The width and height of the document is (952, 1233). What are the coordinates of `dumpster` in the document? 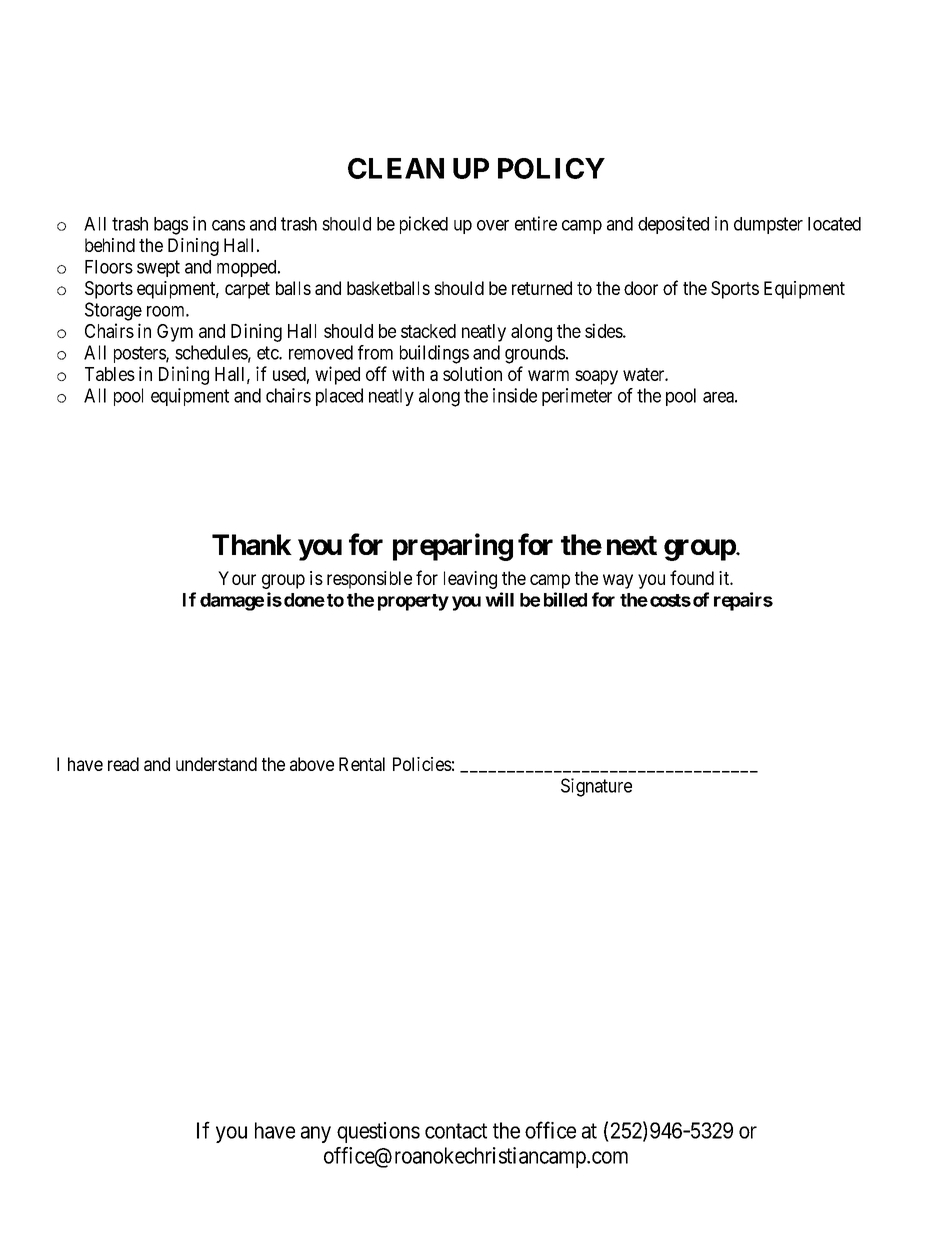 It's located at (768, 225).
